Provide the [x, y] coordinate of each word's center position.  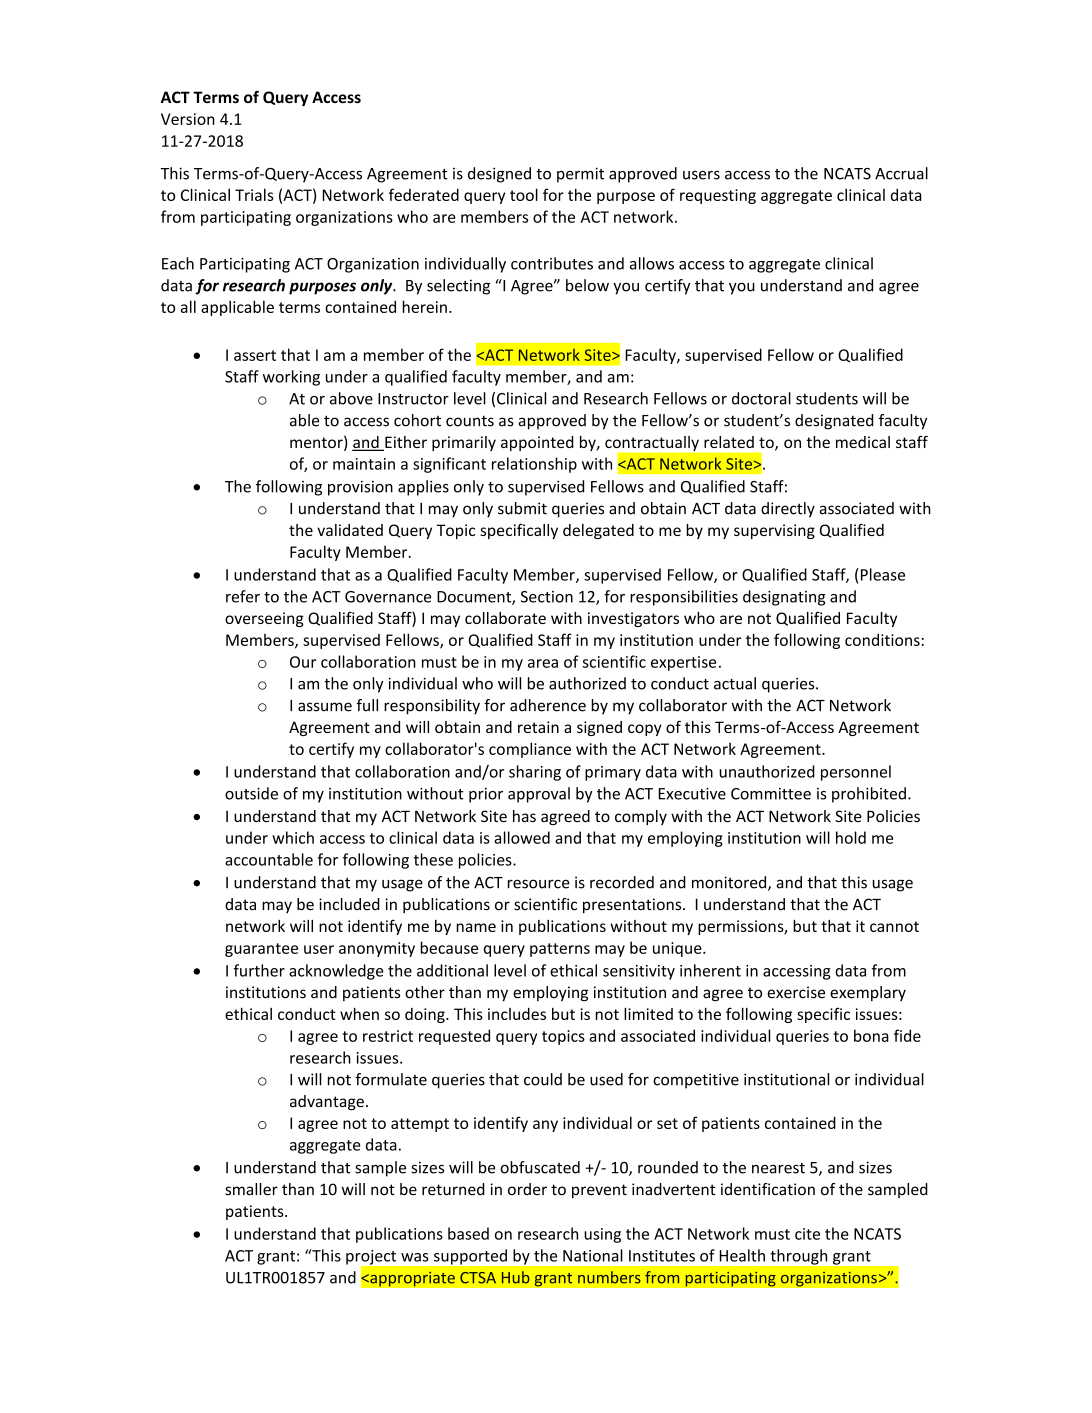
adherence [548, 705]
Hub [516, 1277]
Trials [254, 194]
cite [807, 1234]
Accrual [901, 173]
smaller [251, 1189]
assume [325, 707]
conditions [882, 639]
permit [580, 175]
